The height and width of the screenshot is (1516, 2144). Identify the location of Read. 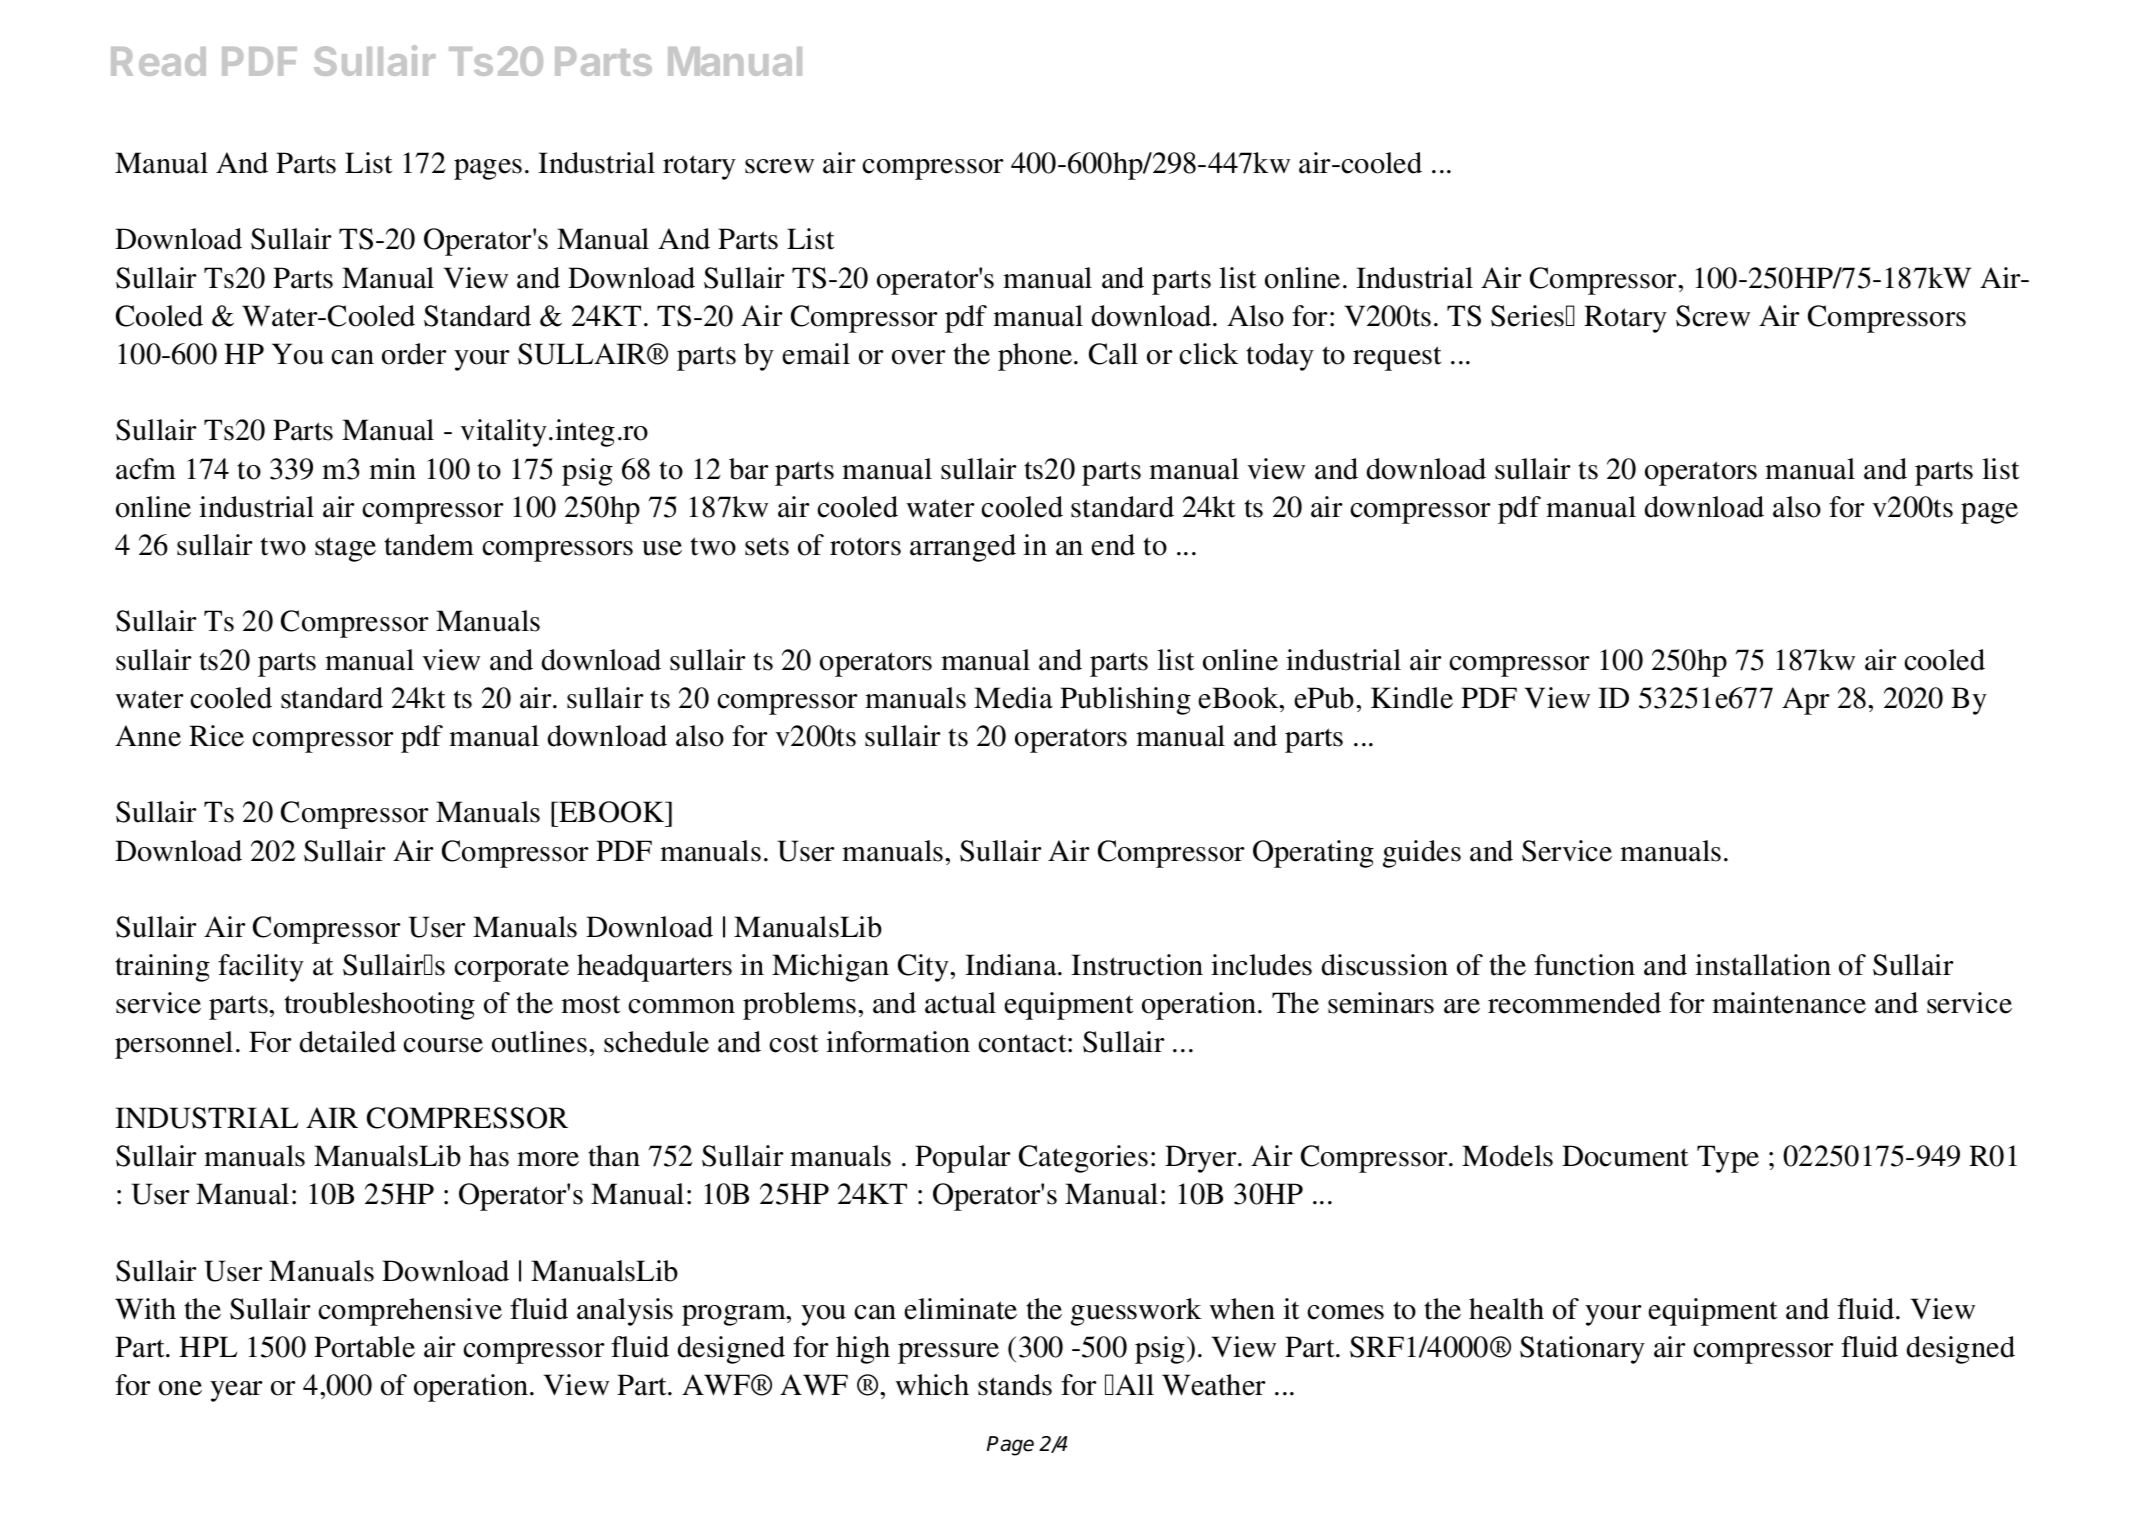
(158, 61).
